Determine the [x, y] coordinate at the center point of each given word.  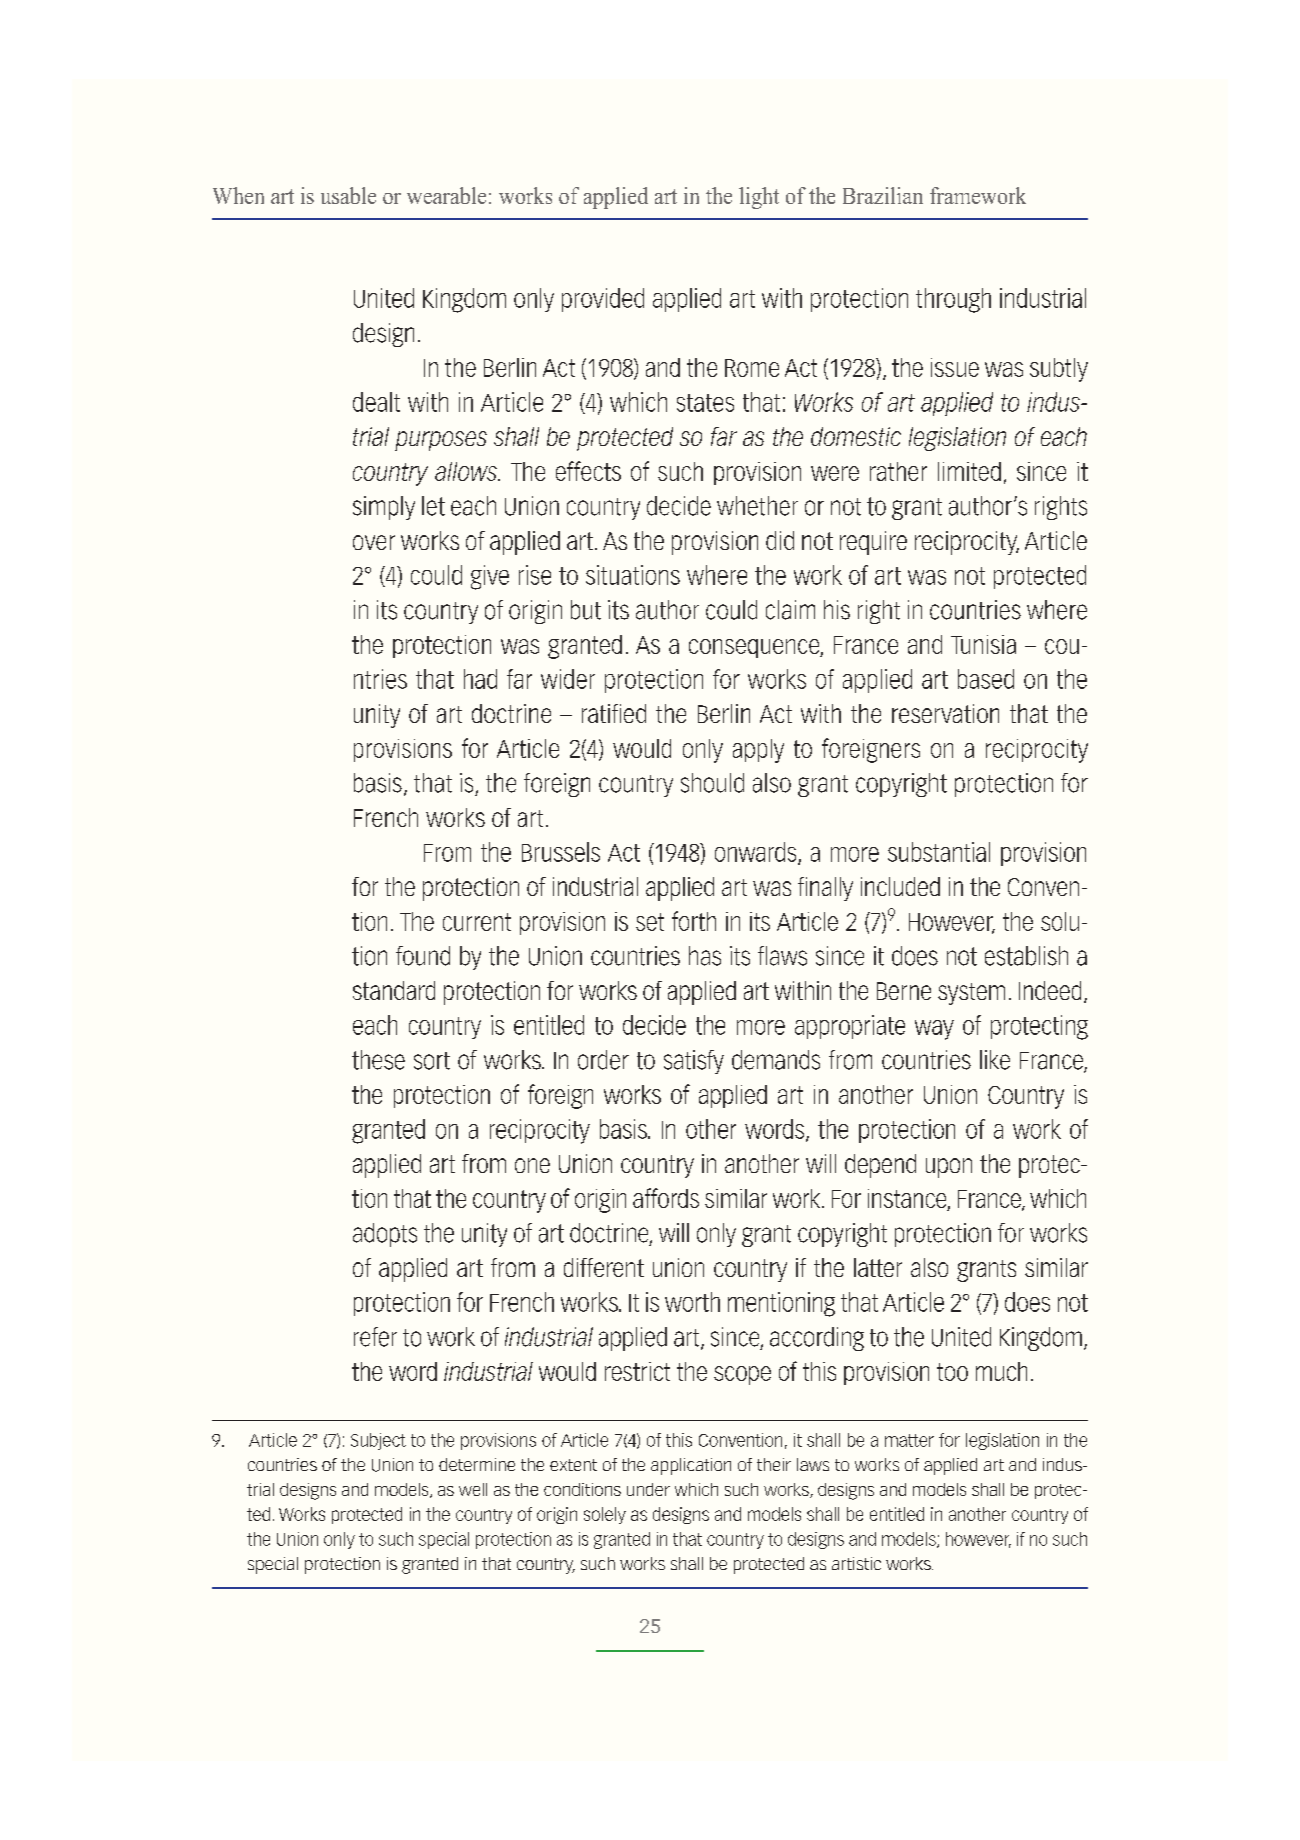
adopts [385, 1235]
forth [694, 921]
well [473, 1489]
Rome [752, 368]
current [477, 922]
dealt [376, 402]
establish [1026, 956]
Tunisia [983, 644]
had [480, 679]
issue [955, 367]
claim [790, 610]
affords [666, 1198]
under [648, 1489]
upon [949, 1168]
